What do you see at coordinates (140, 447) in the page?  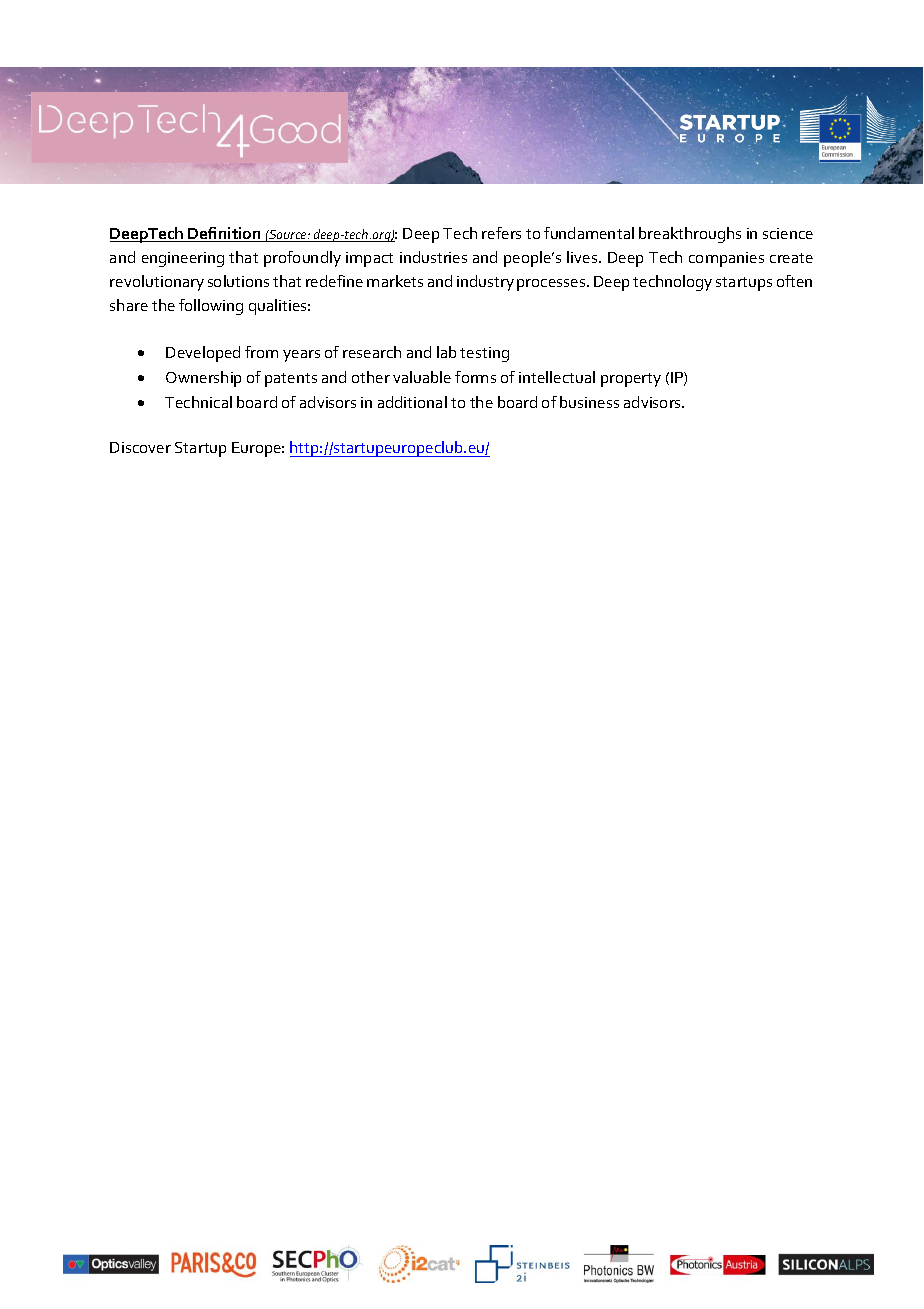 I see `Discover` at bounding box center [140, 447].
